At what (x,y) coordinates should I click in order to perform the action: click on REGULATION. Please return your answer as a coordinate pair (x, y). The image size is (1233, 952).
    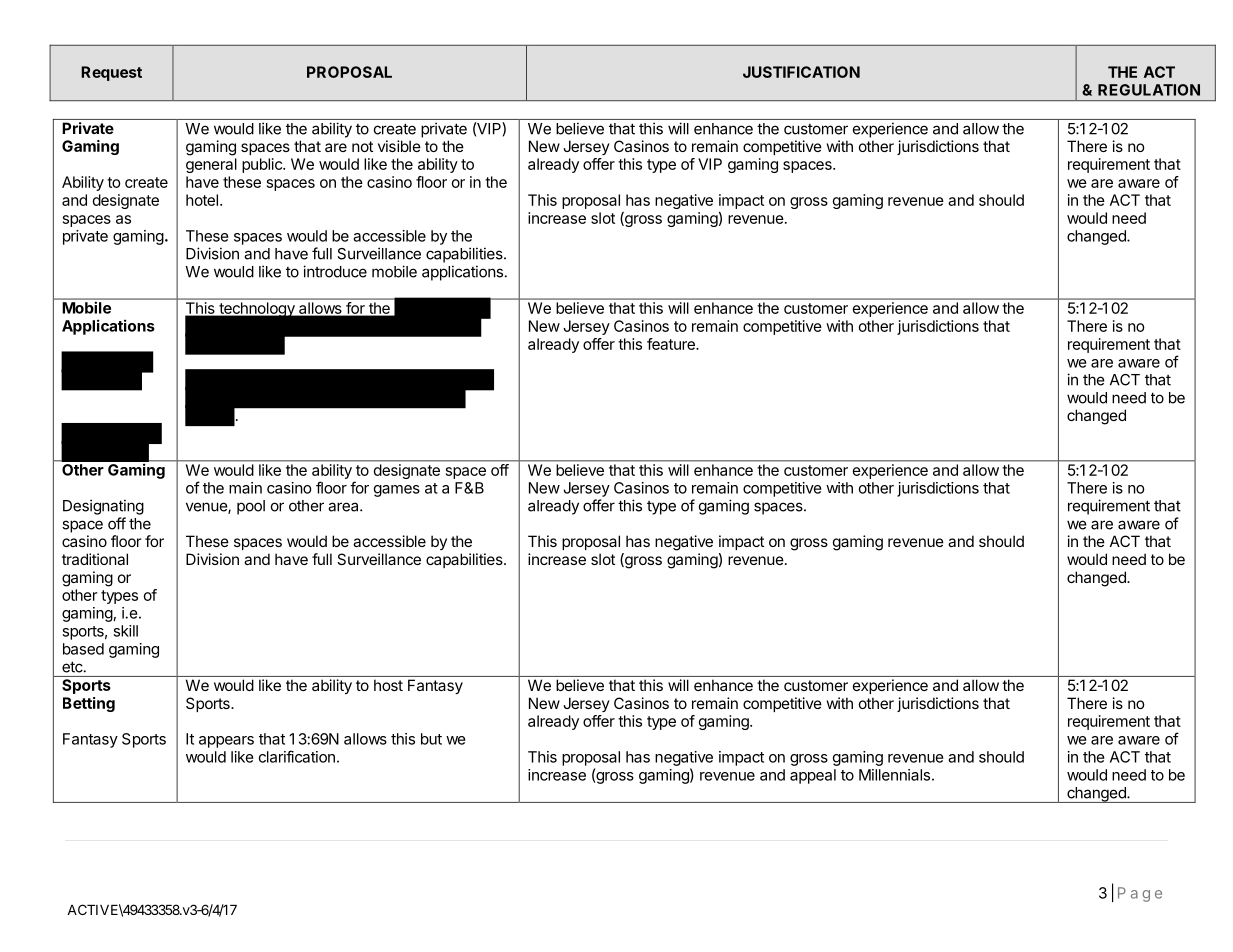
    Looking at the image, I should click on (1149, 90).
